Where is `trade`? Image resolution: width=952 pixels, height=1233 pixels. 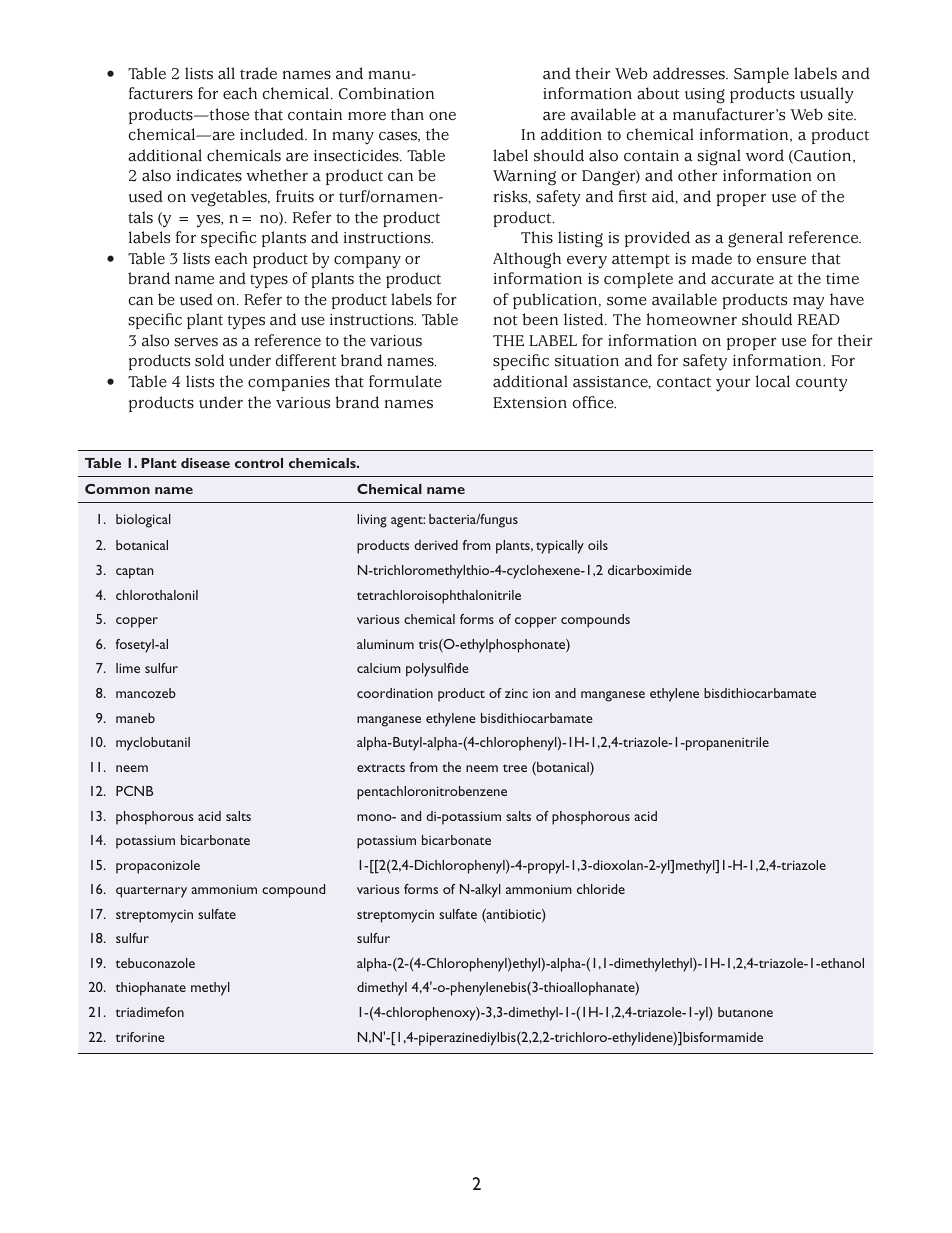 trade is located at coordinates (258, 73).
